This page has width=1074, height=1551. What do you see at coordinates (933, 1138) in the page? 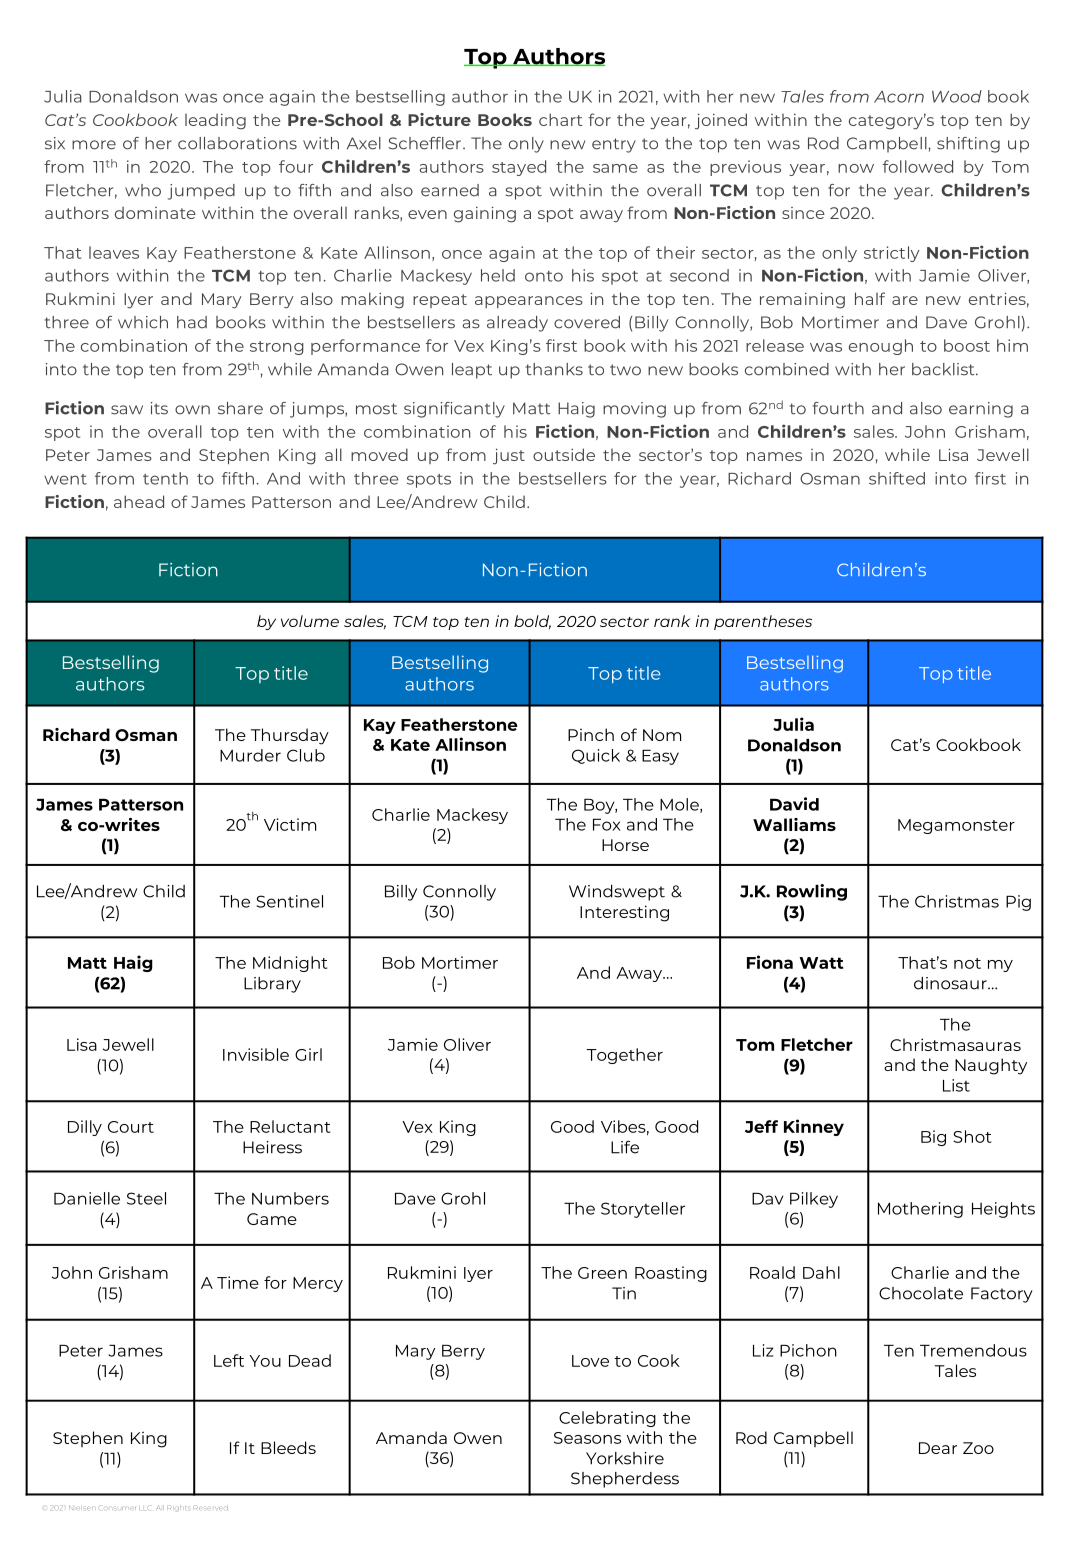
I see `Big` at bounding box center [933, 1138].
